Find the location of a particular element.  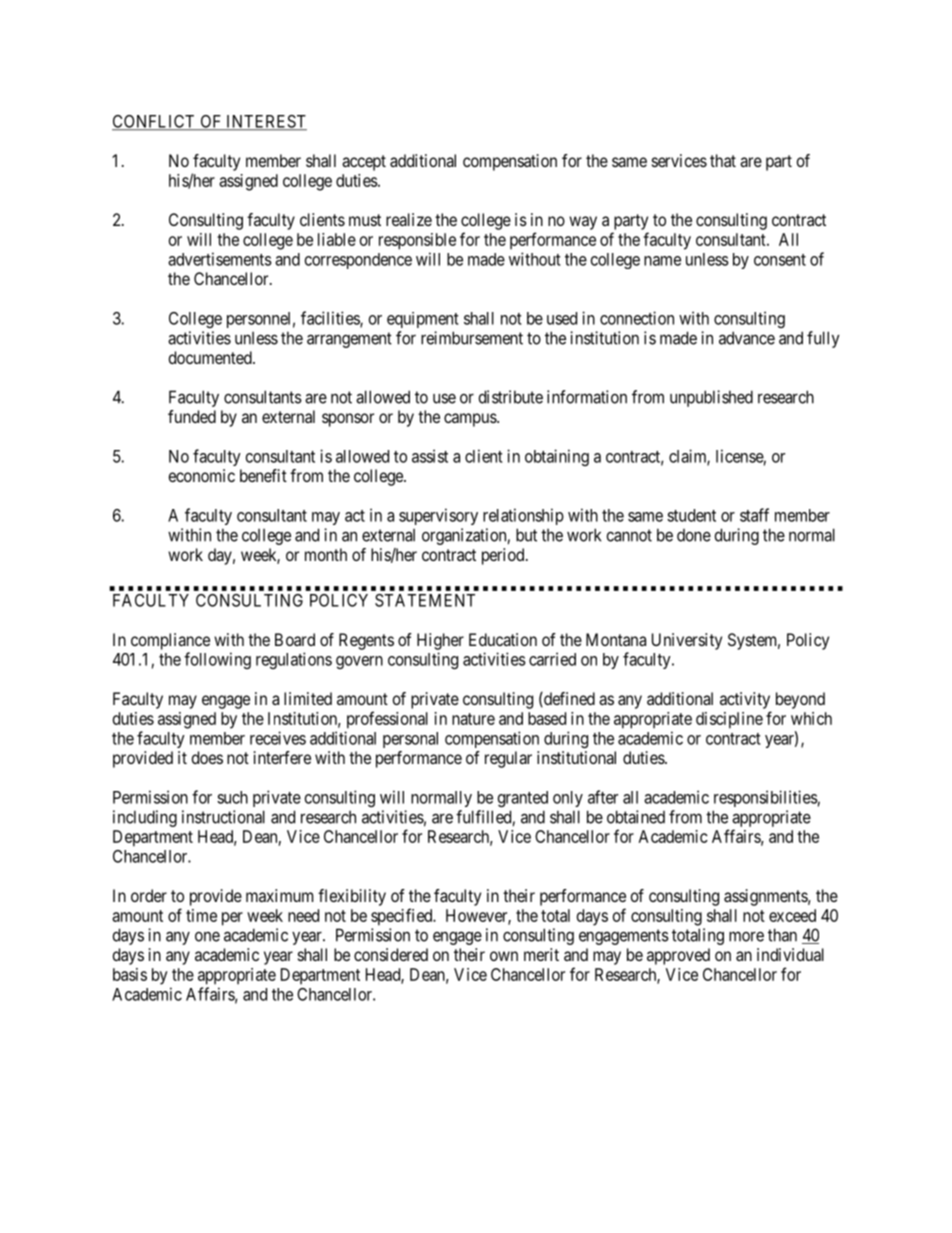

granted is located at coordinates (523, 799).
